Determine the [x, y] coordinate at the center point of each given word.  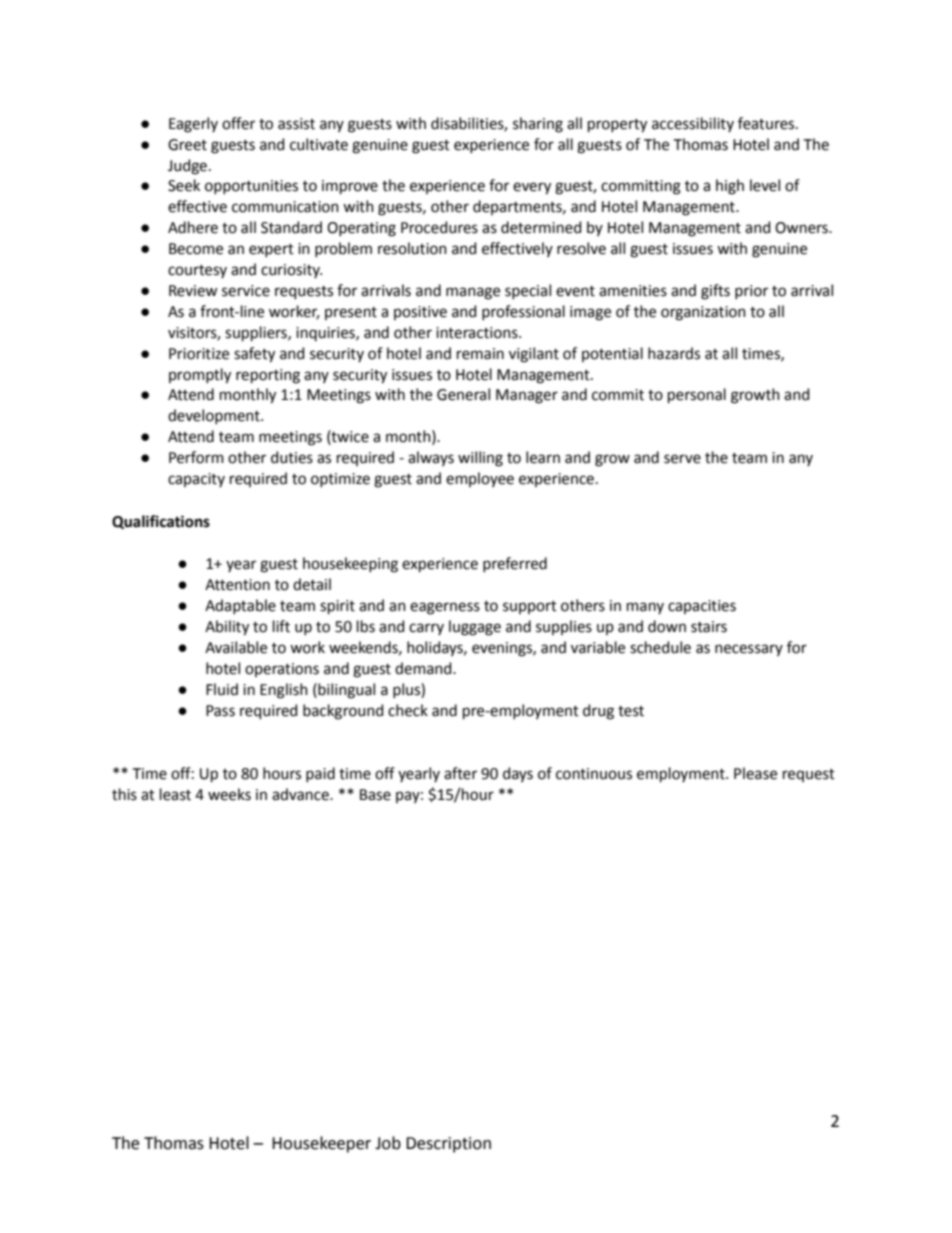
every [532, 188]
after [460, 773]
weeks [229, 794]
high [730, 187]
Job [388, 1143]
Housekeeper [321, 1144]
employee [480, 479]
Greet [187, 145]
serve [682, 459]
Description [448, 1145]
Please [755, 773]
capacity [196, 480]
